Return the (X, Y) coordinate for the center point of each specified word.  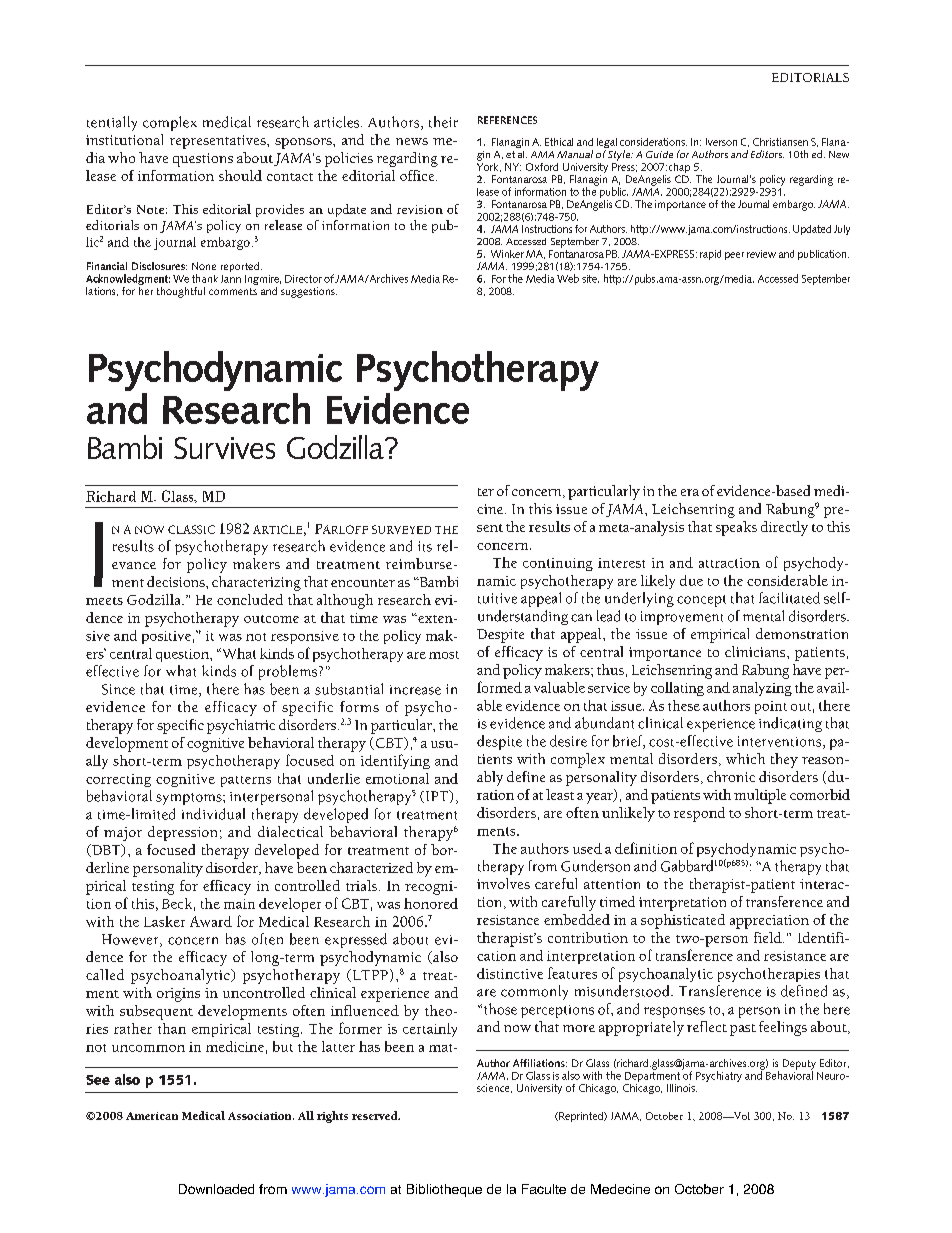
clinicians (756, 651)
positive (166, 637)
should (240, 175)
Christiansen (780, 142)
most (444, 655)
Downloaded (216, 1189)
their (443, 122)
